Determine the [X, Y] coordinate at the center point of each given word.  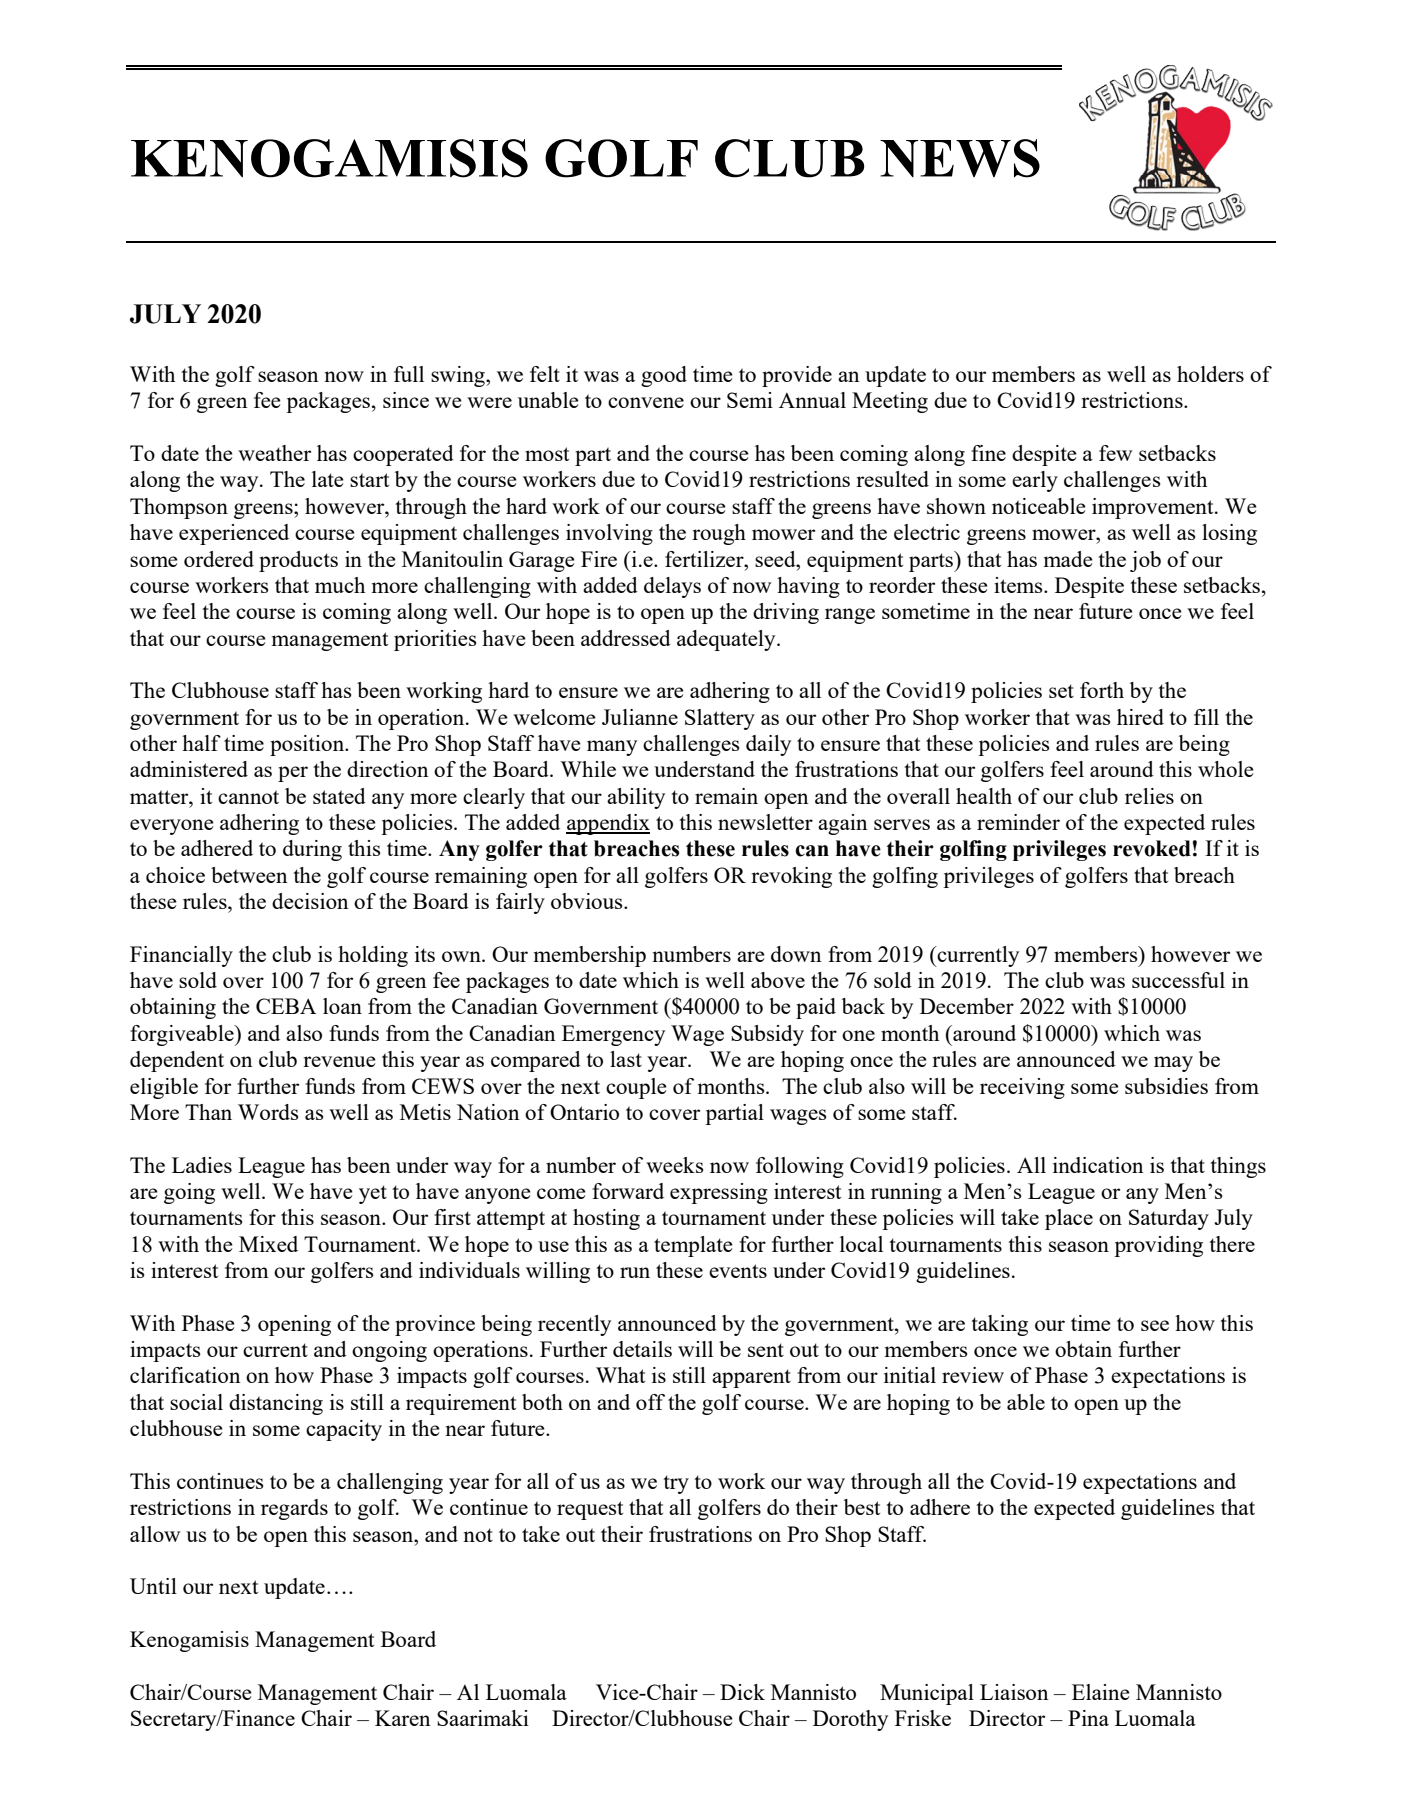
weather [274, 453]
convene [646, 402]
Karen [403, 1718]
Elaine [1101, 1692]
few [1115, 453]
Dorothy [850, 1720]
